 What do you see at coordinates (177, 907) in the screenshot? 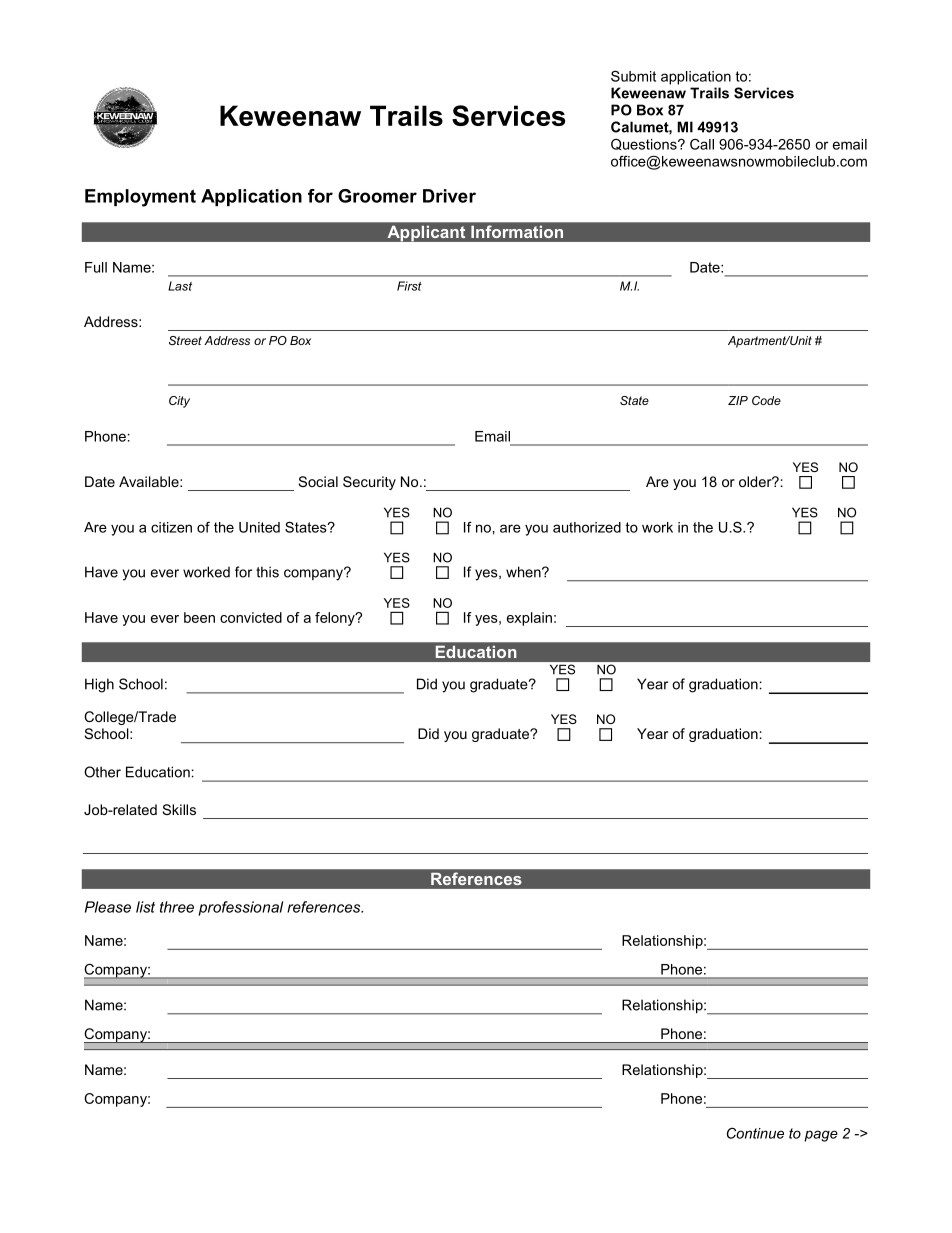
I see `three` at bounding box center [177, 907].
